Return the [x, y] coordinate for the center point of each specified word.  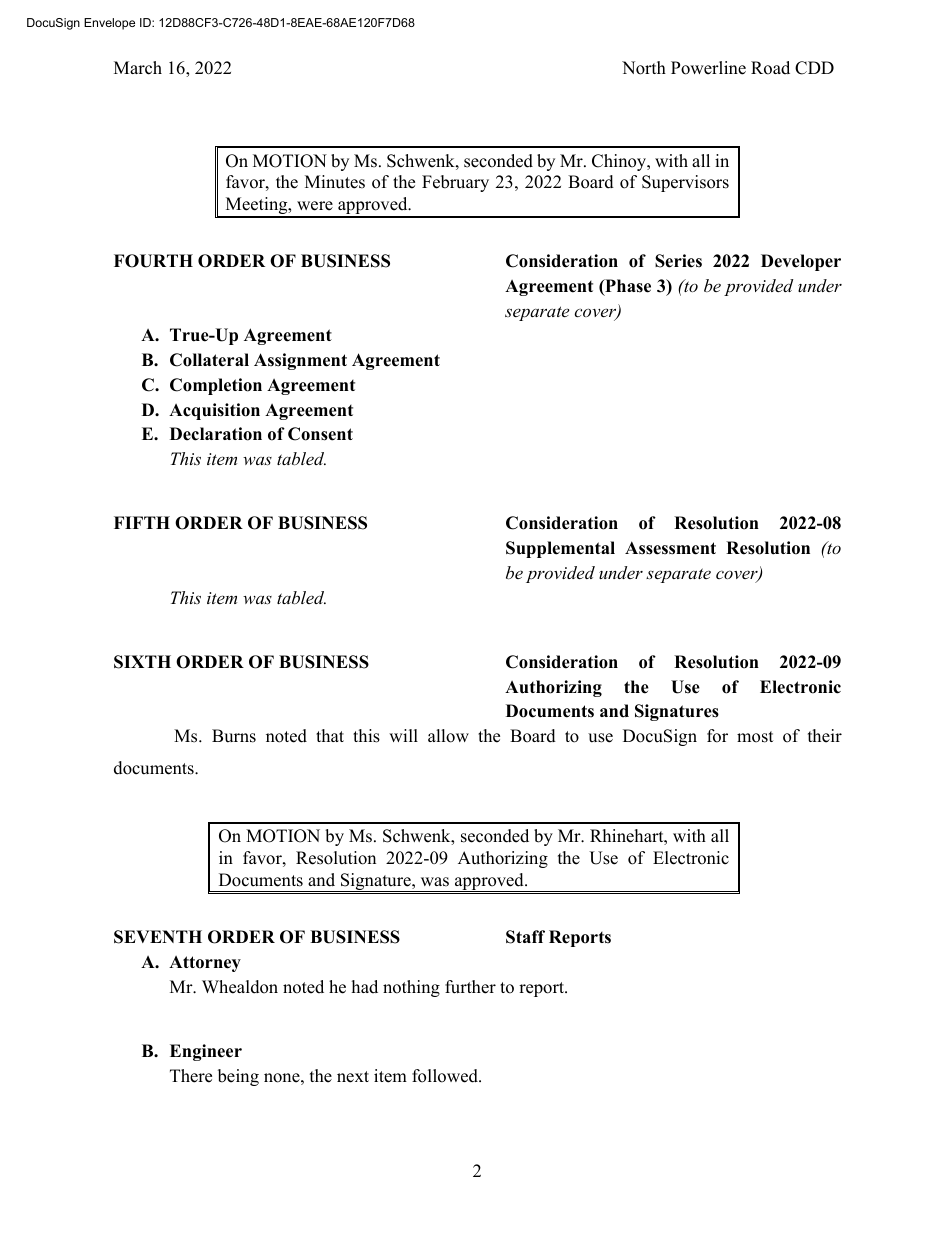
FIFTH [142, 522]
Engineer [206, 1052]
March [138, 68]
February [455, 183]
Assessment [670, 548]
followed [446, 1076]
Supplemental [560, 549]
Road [770, 68]
